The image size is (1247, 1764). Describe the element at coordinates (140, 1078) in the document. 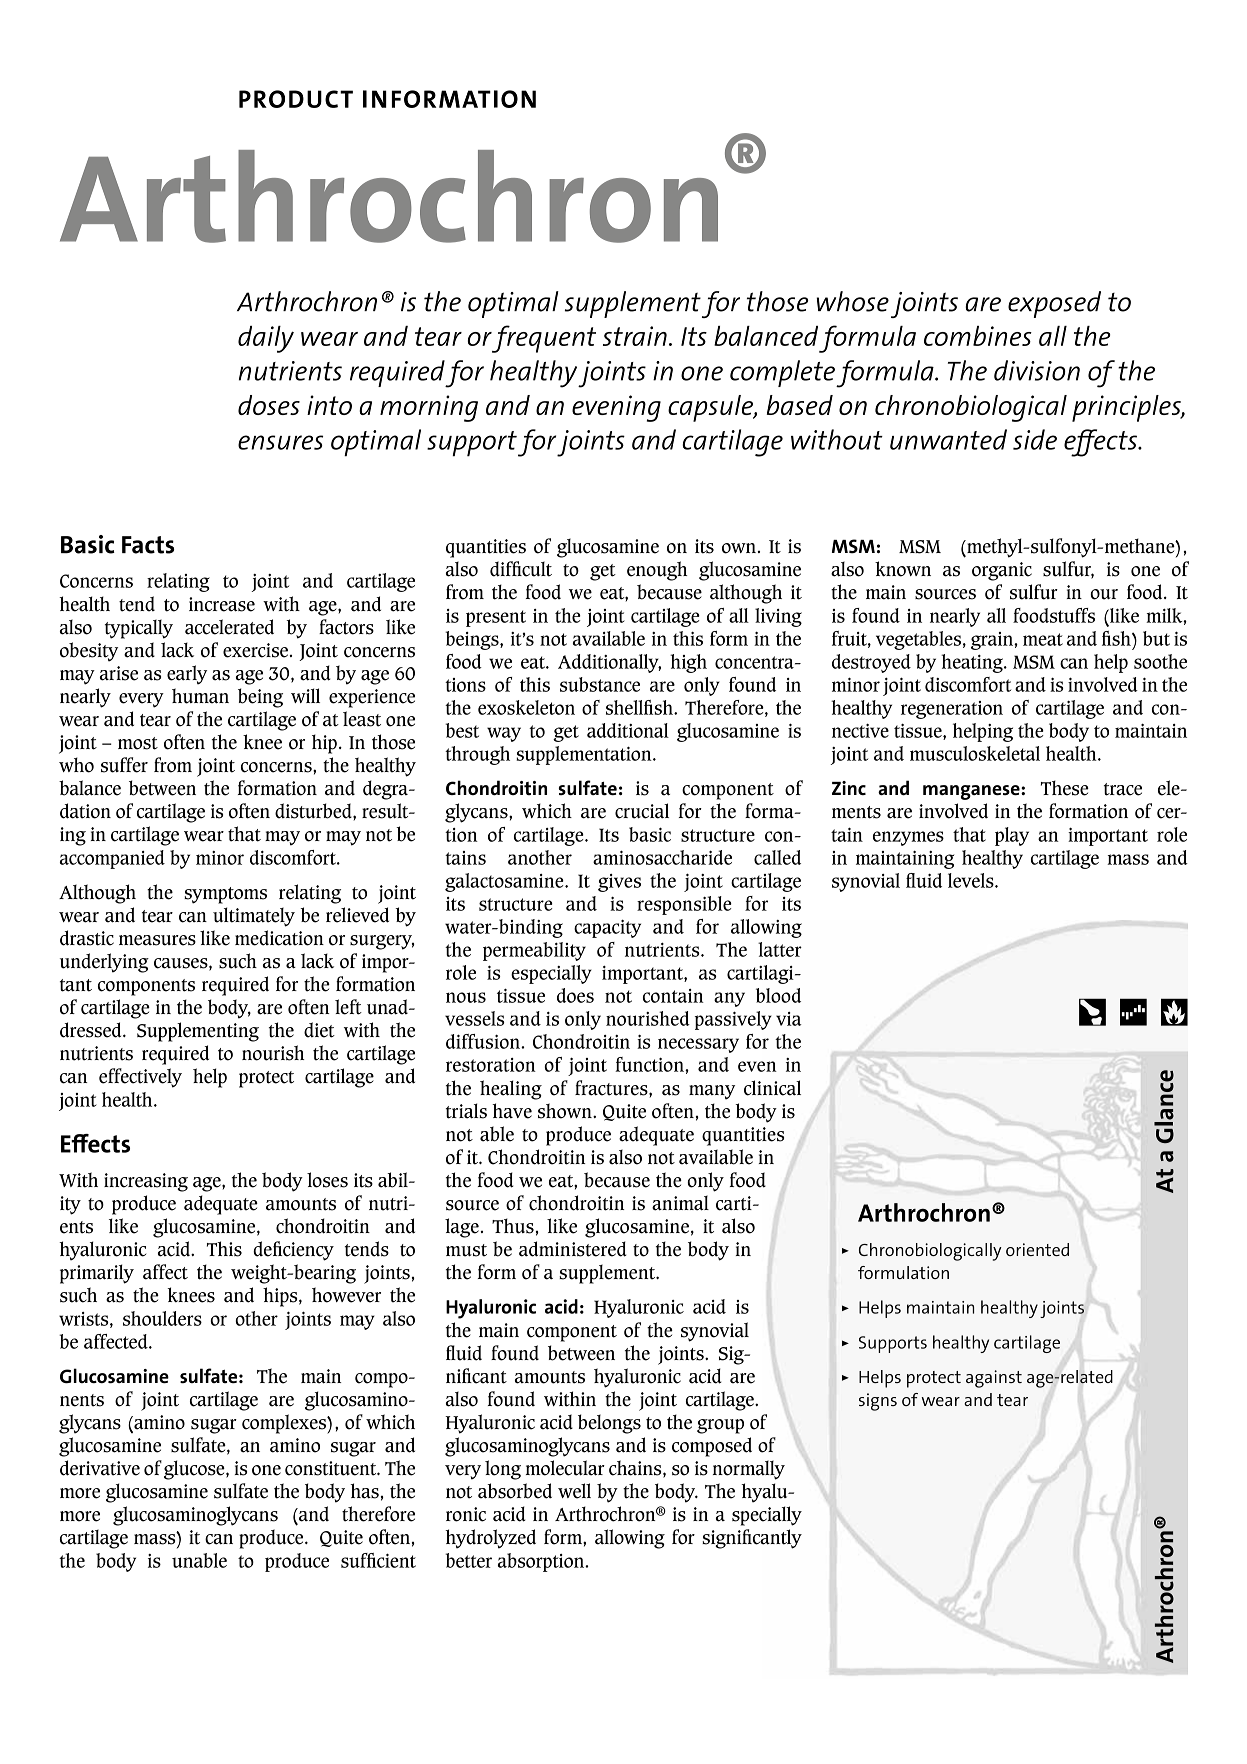

I see `effectively` at that location.
